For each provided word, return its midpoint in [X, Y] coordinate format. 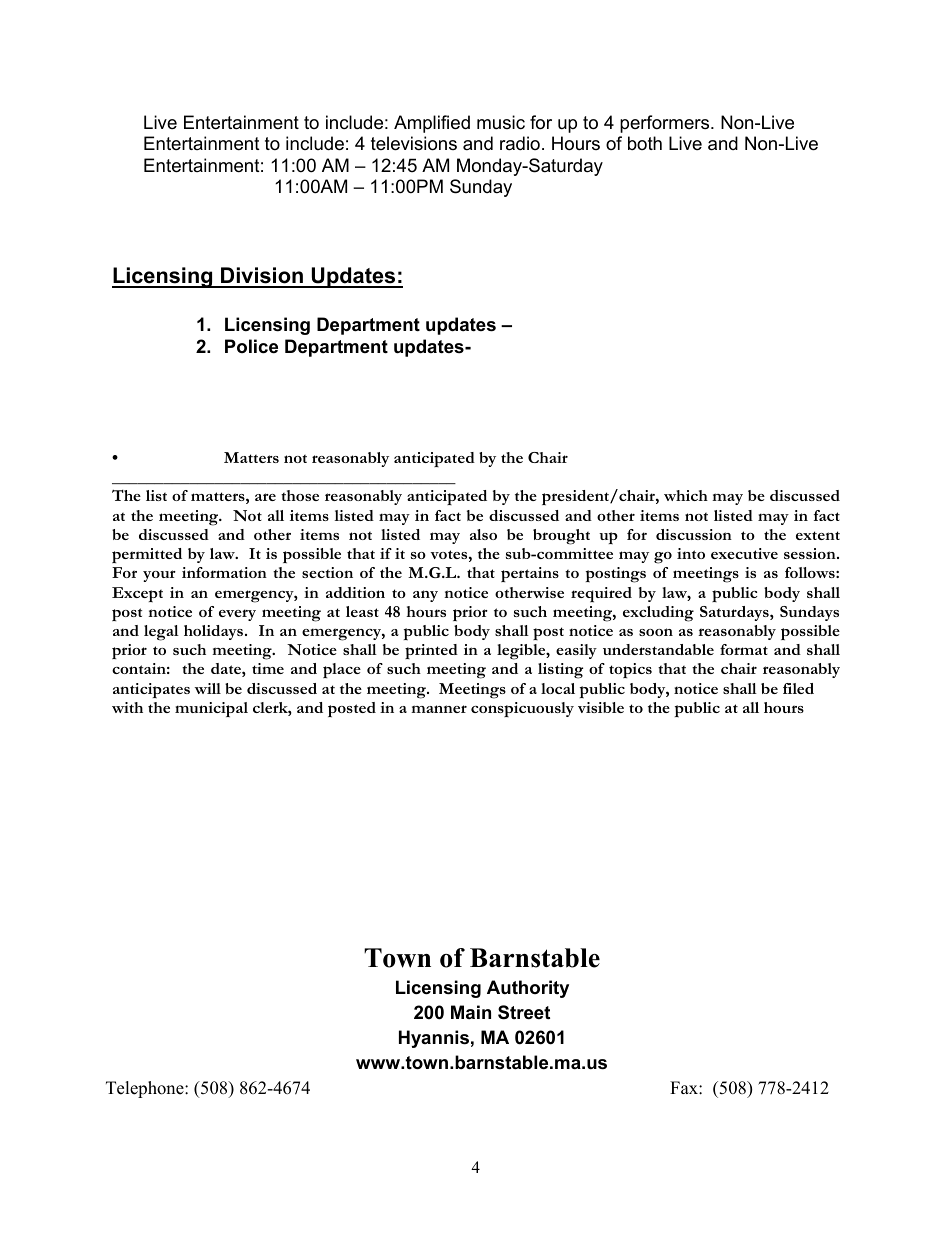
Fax [685, 1087]
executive [744, 553]
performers [666, 124]
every [237, 615]
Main [471, 1012]
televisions [414, 143]
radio [520, 143]
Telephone [146, 1089]
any [425, 596]
